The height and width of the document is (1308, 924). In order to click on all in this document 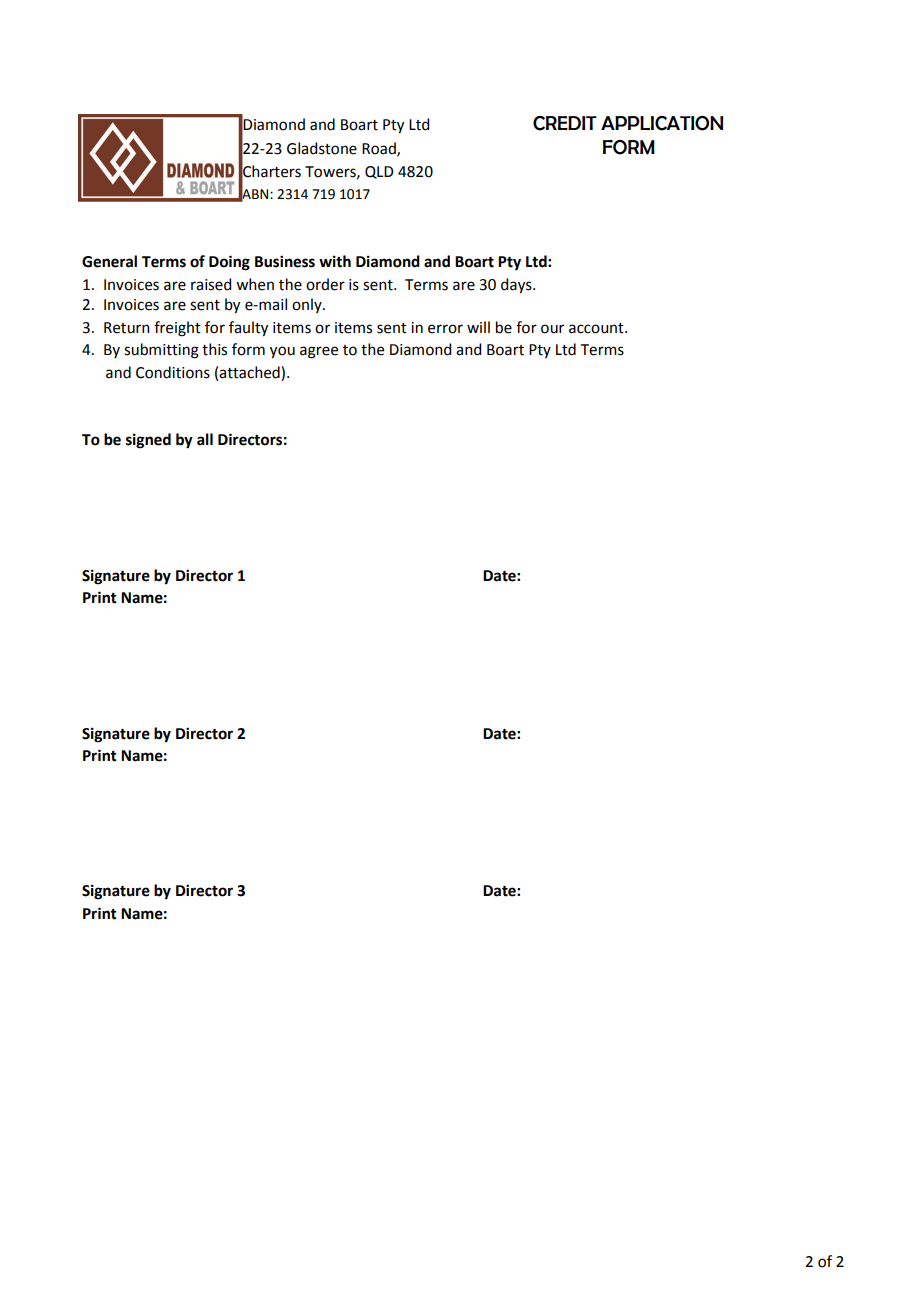, I will do `click(205, 439)`.
